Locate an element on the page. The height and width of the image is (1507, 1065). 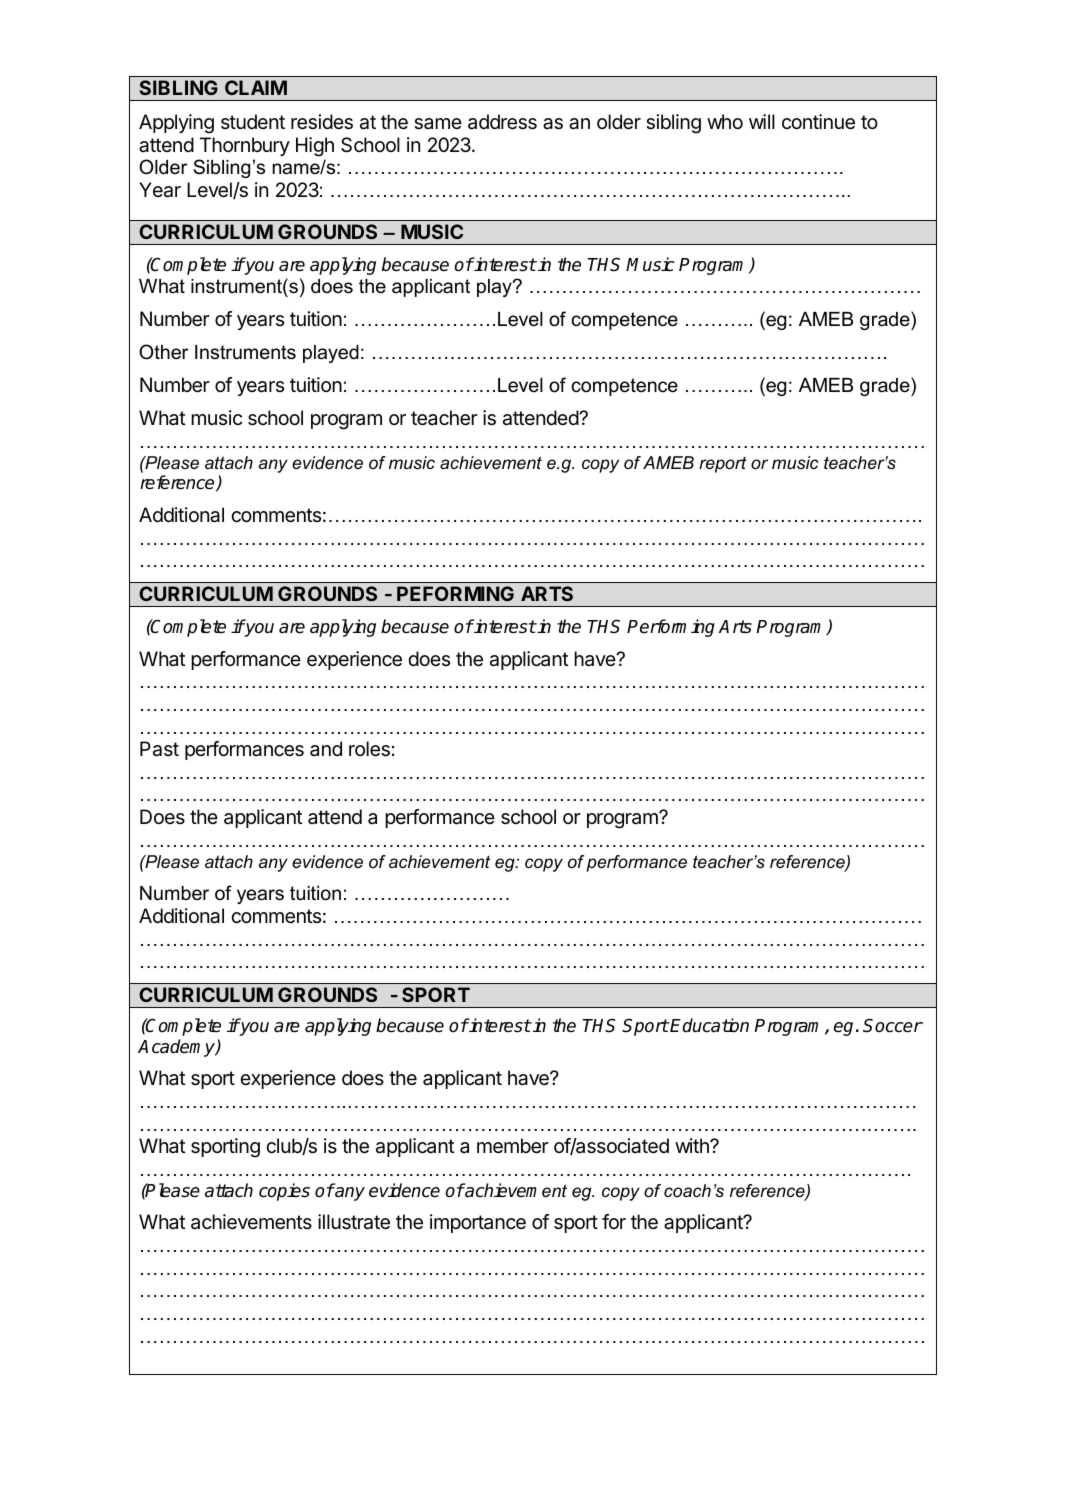
continue is located at coordinates (818, 122).
